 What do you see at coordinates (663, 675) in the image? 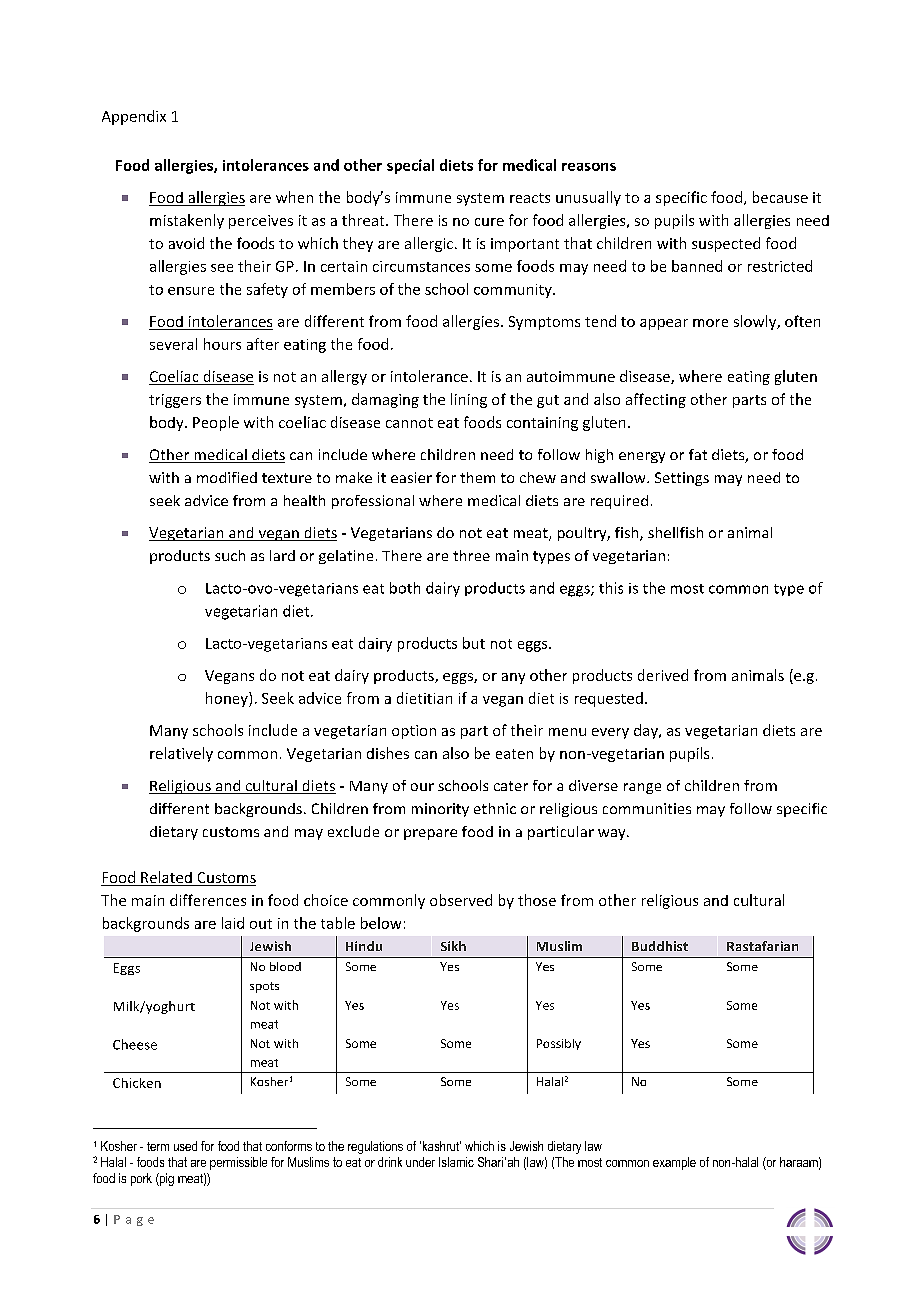
I see `derived` at bounding box center [663, 675].
